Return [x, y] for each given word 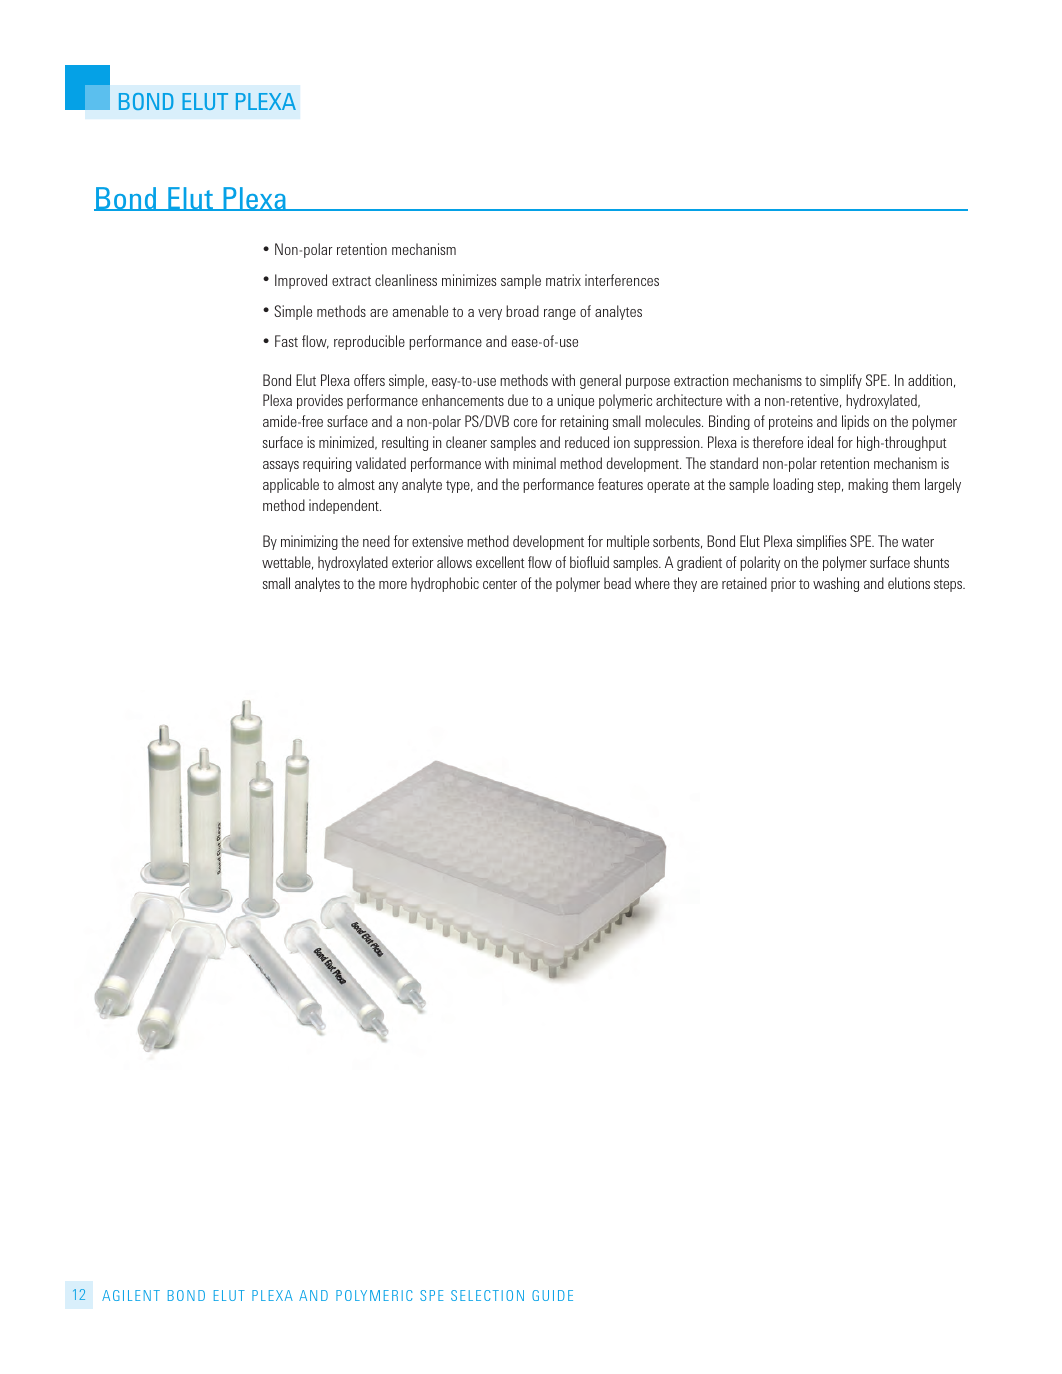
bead [617, 583]
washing [836, 584]
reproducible [369, 342]
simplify [841, 381]
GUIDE [552, 1295]
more [393, 585]
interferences [622, 280]
